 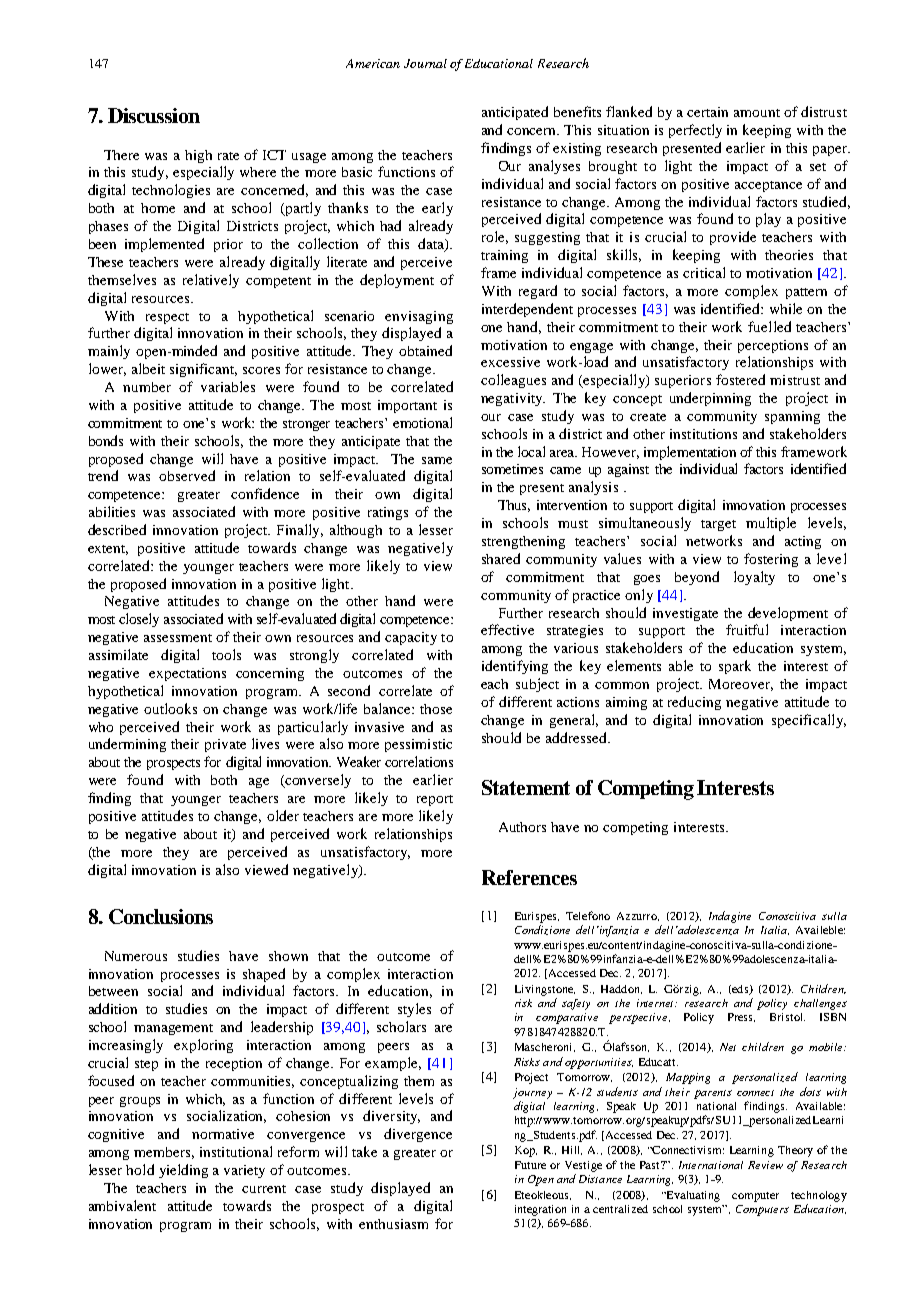 I want to click on Conclusions, so click(x=161, y=916).
